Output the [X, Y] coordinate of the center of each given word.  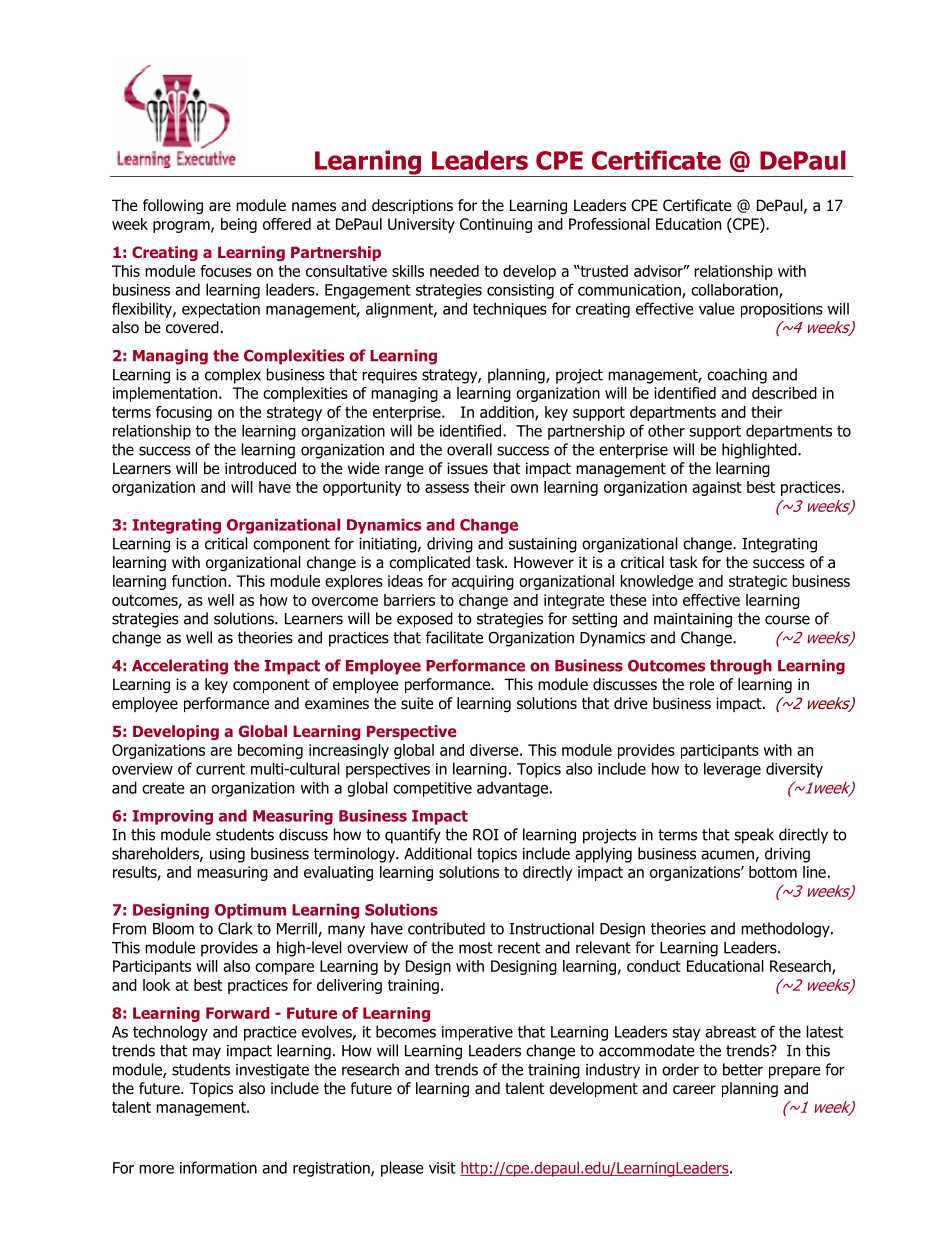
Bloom [173, 928]
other [666, 430]
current [220, 769]
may [207, 1053]
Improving [172, 817]
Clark [235, 928]
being [239, 225]
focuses [226, 271]
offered [287, 224]
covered [192, 327]
